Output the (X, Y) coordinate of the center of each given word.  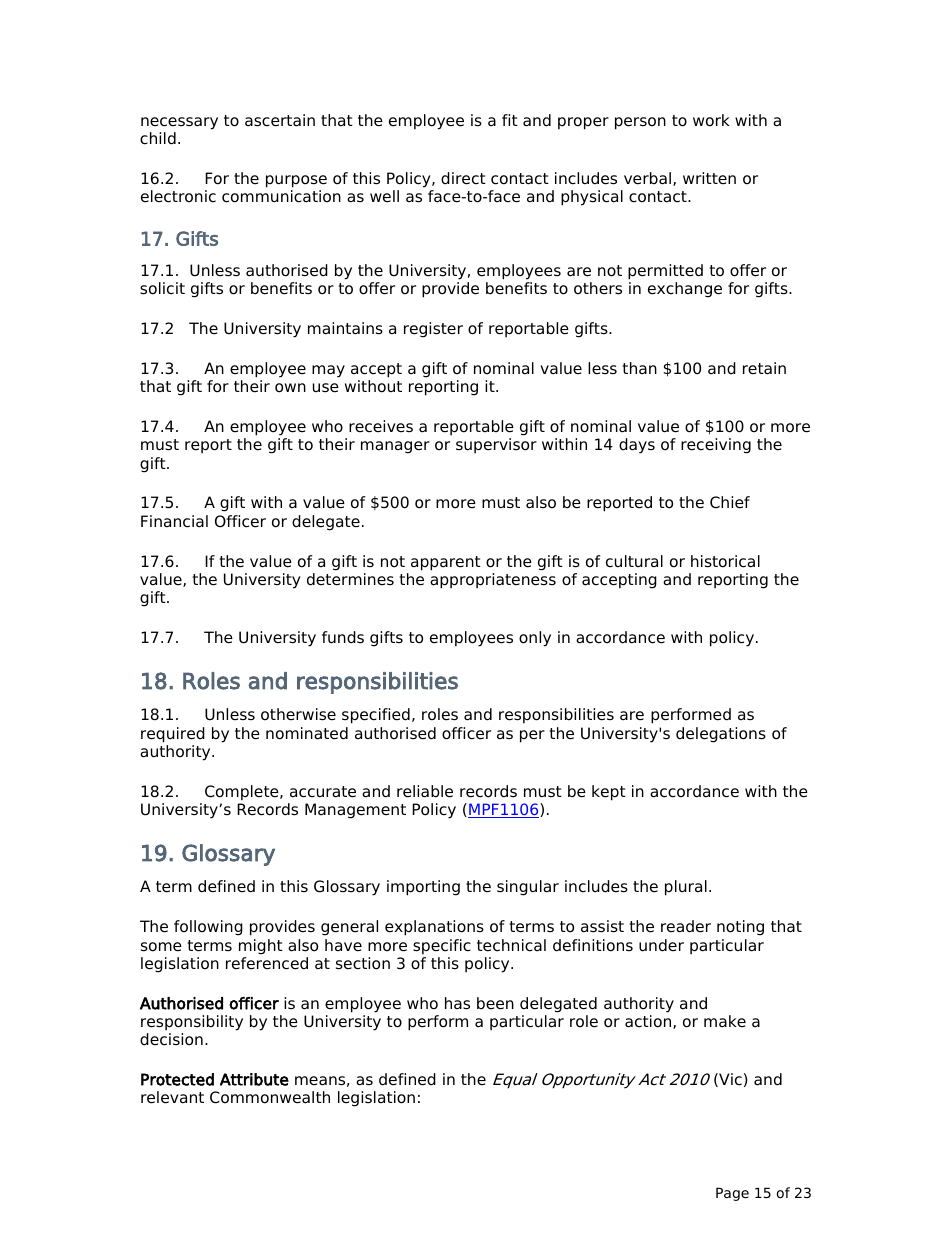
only (535, 639)
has (457, 1003)
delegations (721, 735)
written (709, 178)
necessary (179, 123)
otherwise (298, 714)
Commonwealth (270, 1097)
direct (463, 178)
